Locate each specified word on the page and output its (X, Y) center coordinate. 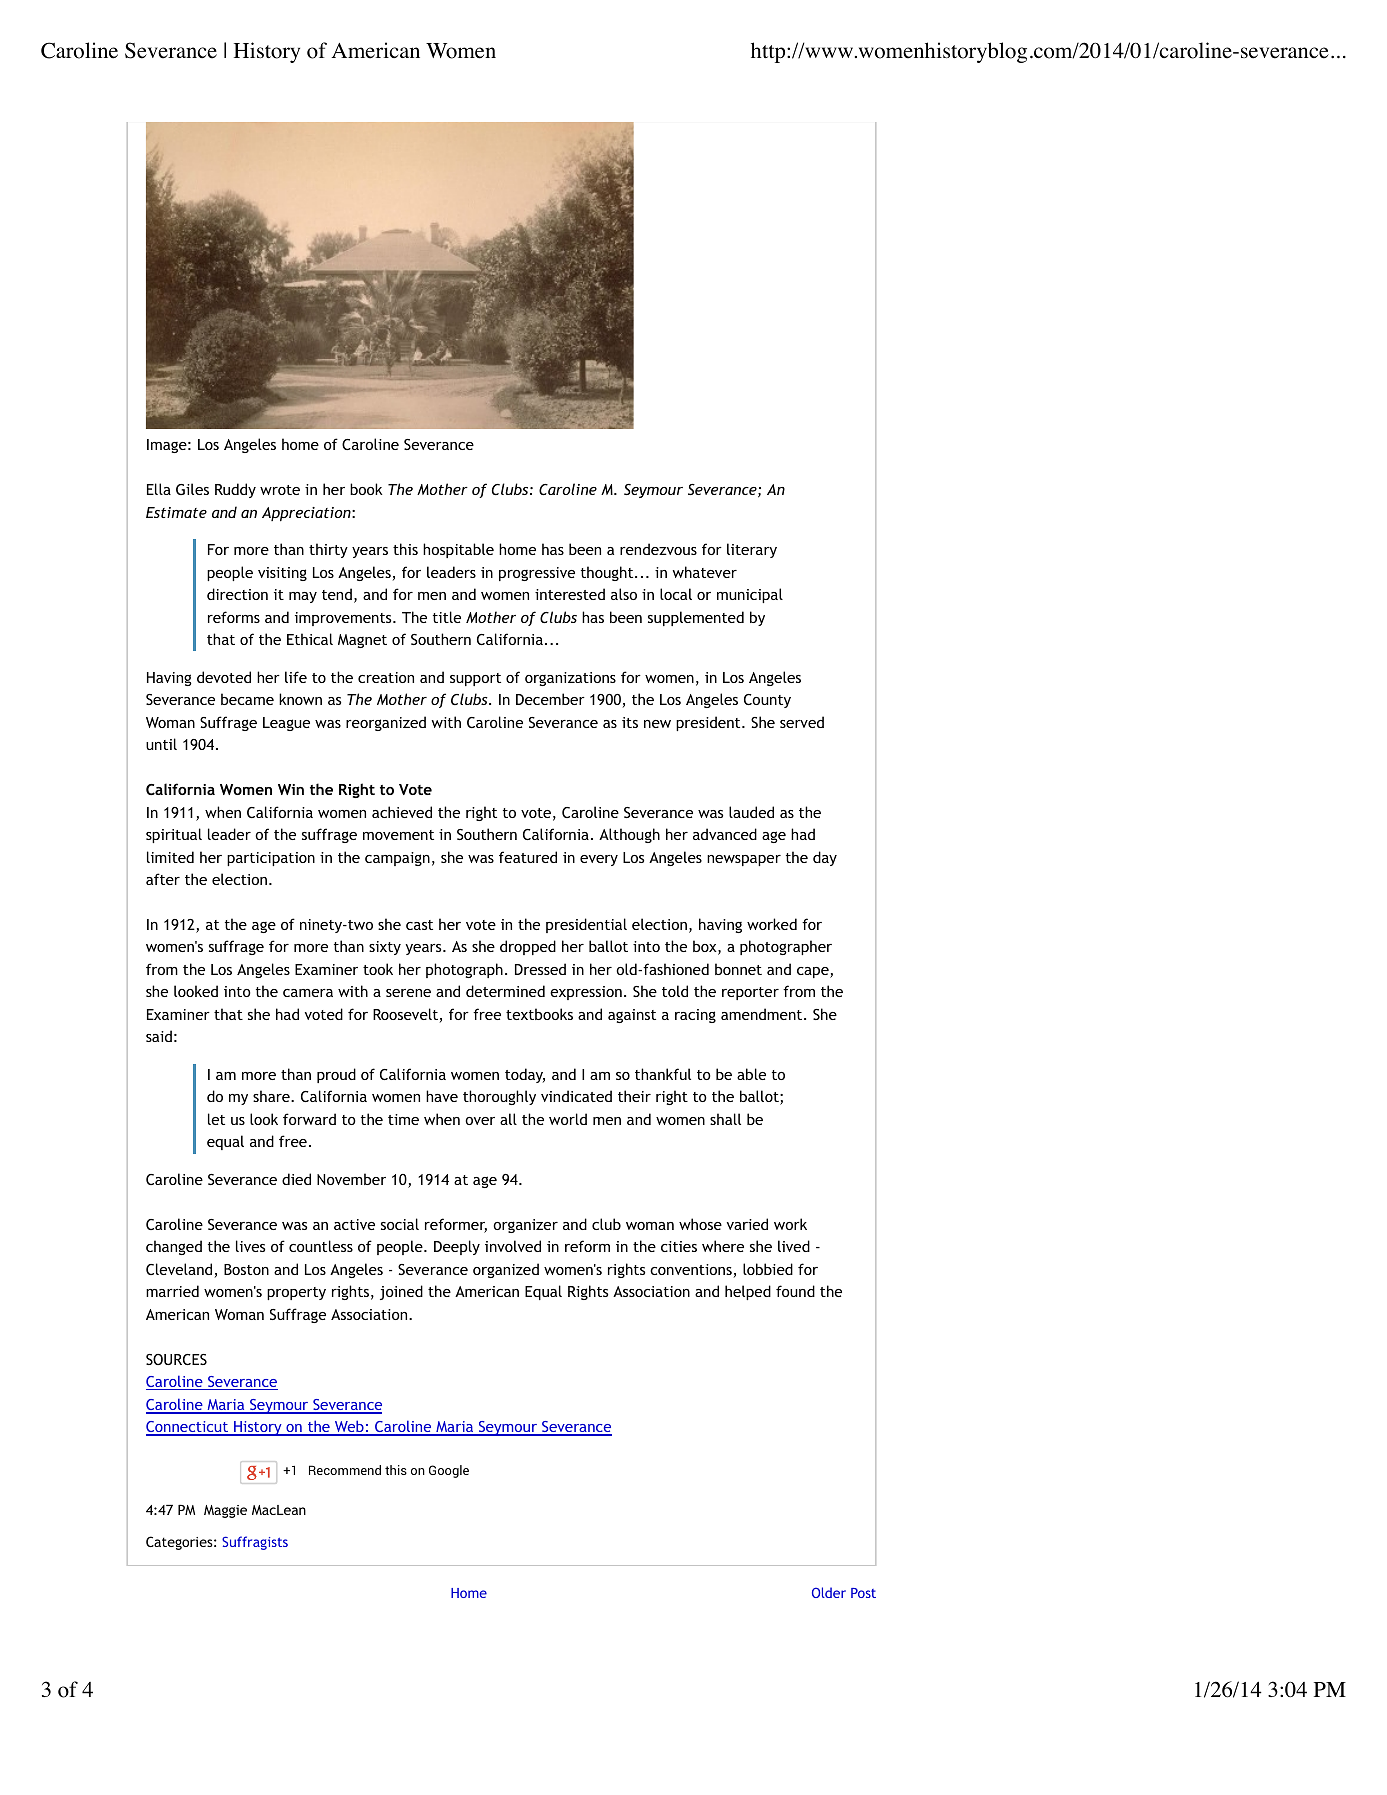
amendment (763, 1014)
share (272, 1096)
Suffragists (255, 1543)
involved (513, 1246)
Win (291, 789)
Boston (246, 1269)
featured (528, 857)
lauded (751, 812)
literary (752, 550)
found (795, 1291)
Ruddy (235, 490)
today (525, 1075)
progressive (537, 574)
